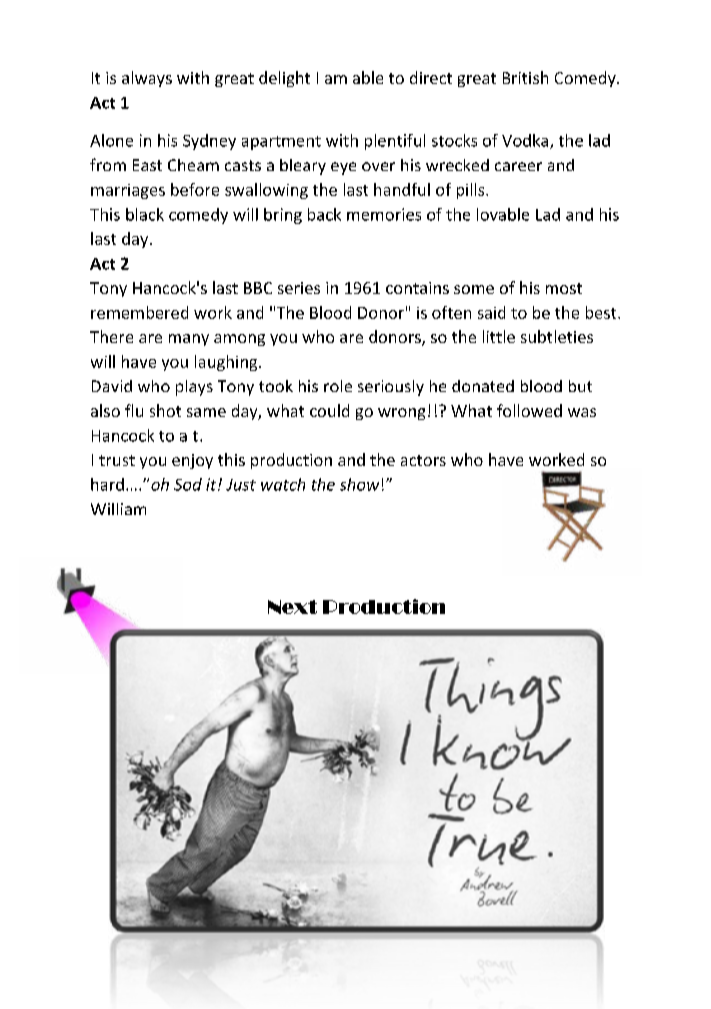 The height and width of the document is (1009, 711). What do you see at coordinates (525, 77) in the document?
I see `British` at bounding box center [525, 77].
